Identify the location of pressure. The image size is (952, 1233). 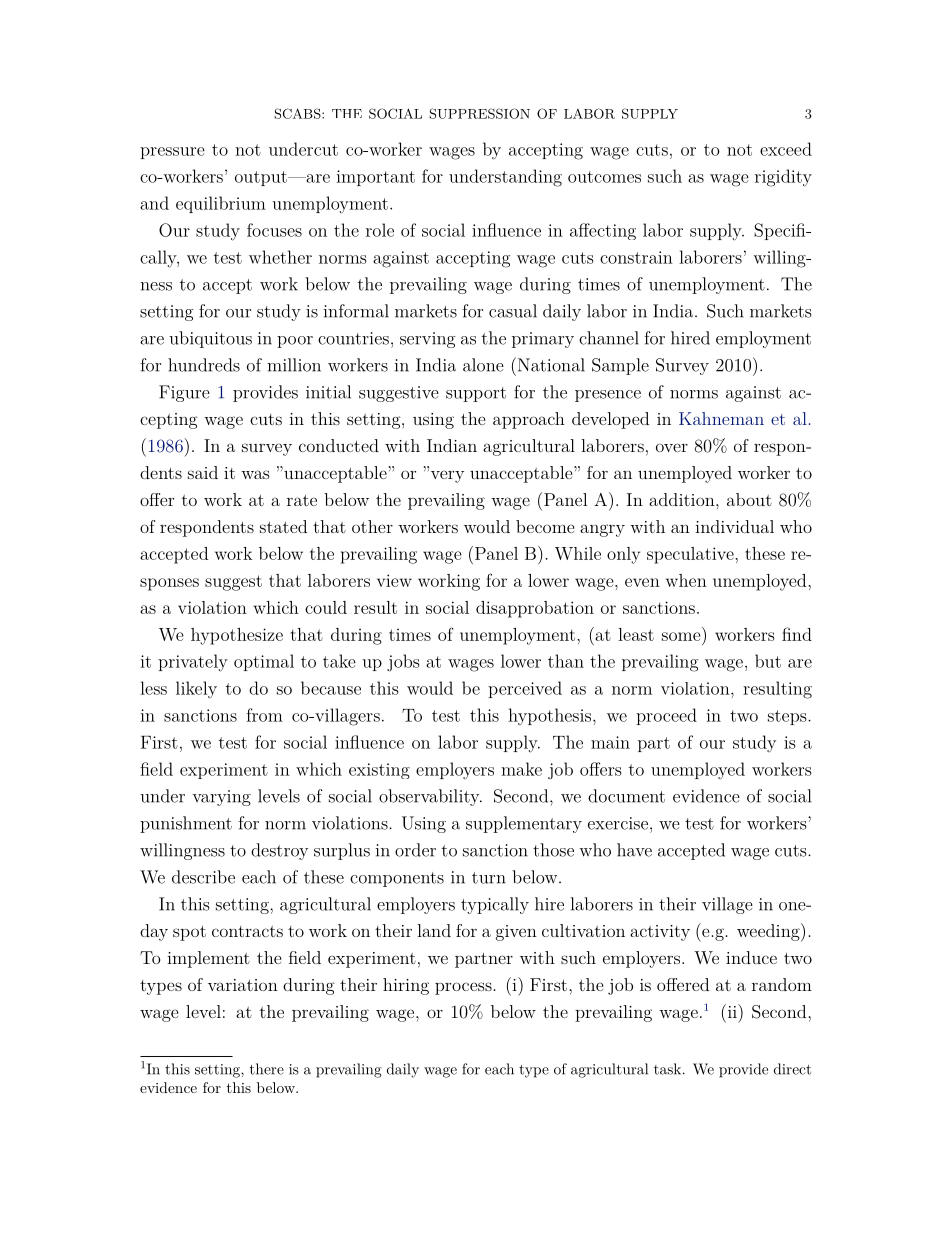
(172, 153).
